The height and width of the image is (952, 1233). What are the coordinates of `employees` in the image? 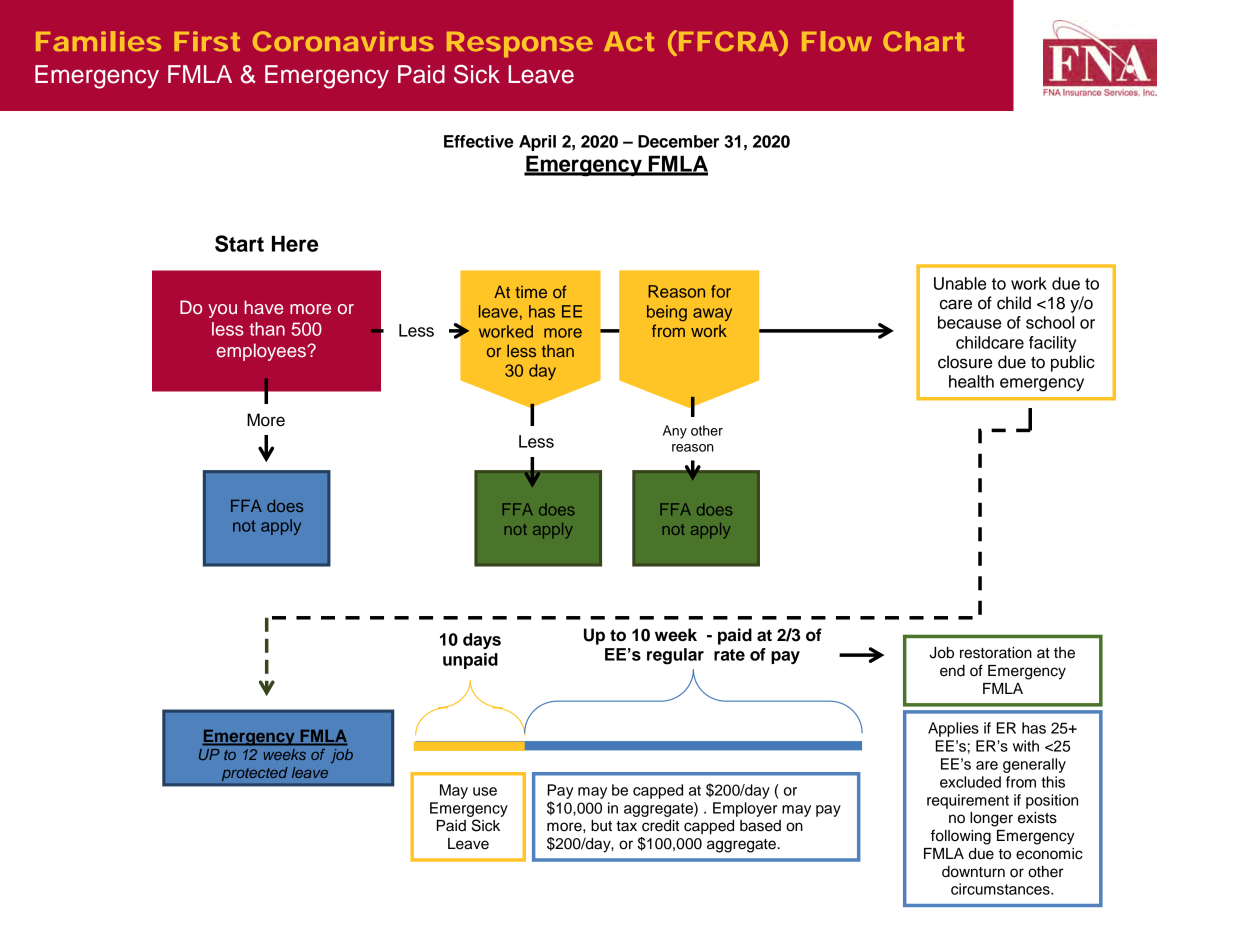 It's located at (262, 352).
